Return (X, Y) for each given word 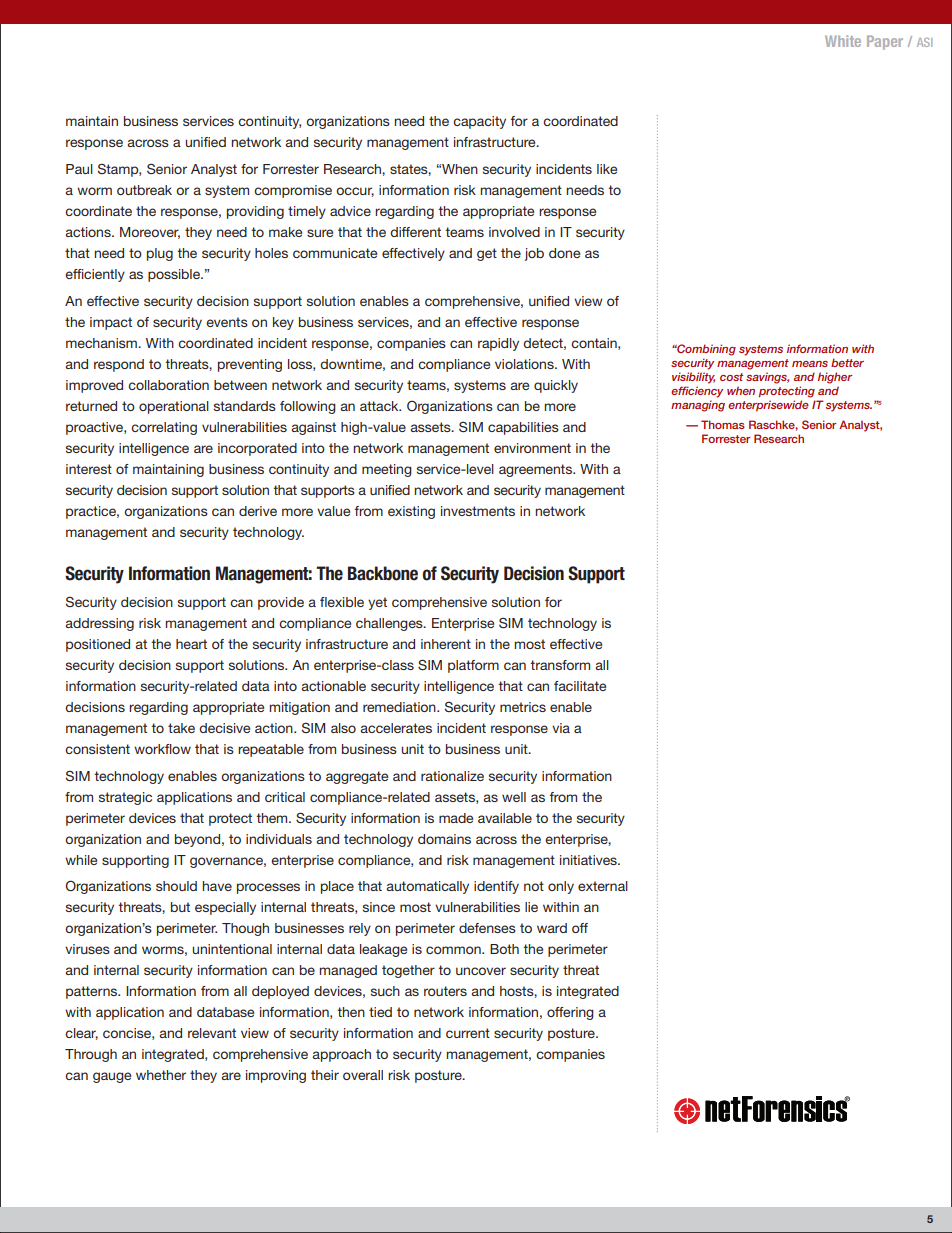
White (843, 41)
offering (570, 1013)
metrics (523, 707)
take (181, 728)
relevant (212, 1033)
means (810, 364)
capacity (479, 122)
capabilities (523, 428)
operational (174, 407)
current (468, 1033)
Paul (79, 169)
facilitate (580, 686)
